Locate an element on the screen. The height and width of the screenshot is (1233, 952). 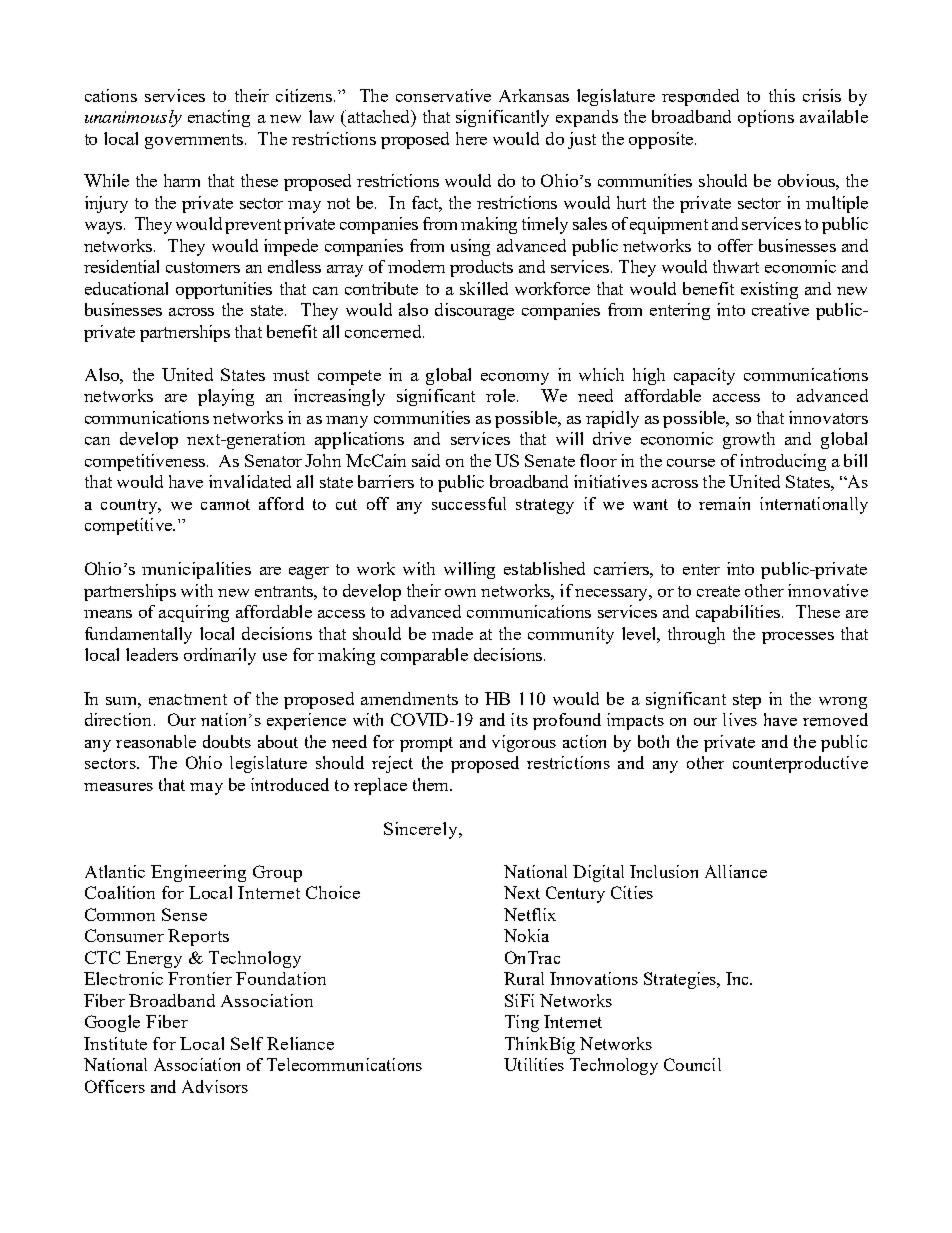
capacity is located at coordinates (704, 376).
